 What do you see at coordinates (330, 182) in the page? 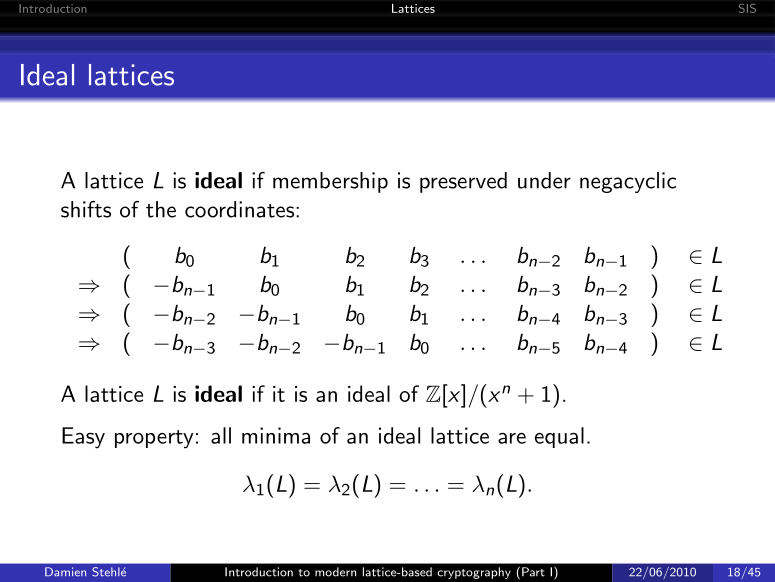
I see `membership` at bounding box center [330, 182].
